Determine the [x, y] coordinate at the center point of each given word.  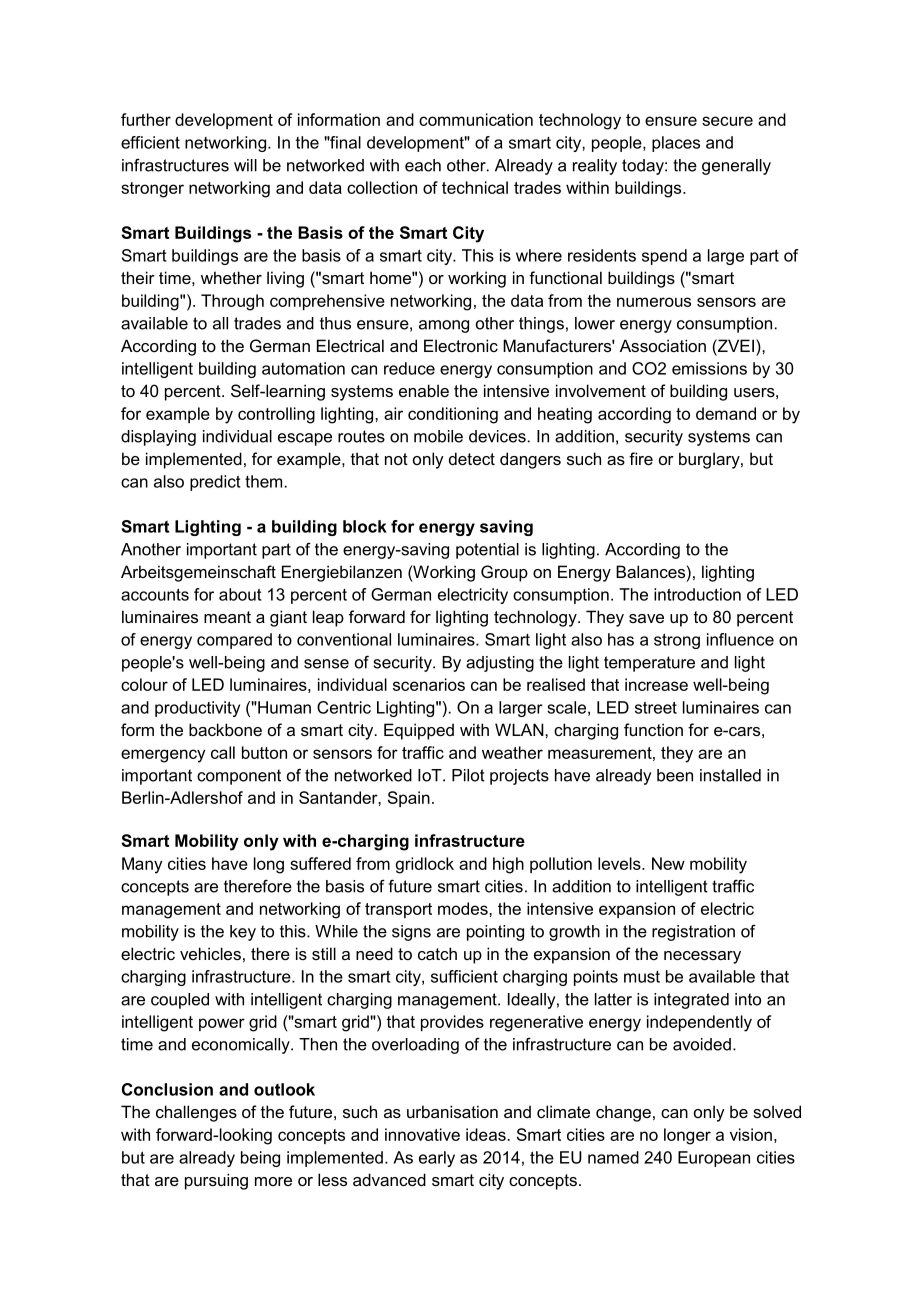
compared [234, 641]
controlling [276, 415]
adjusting [500, 664]
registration [693, 933]
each [423, 165]
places [676, 144]
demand [726, 413]
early [437, 1159]
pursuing [216, 1181]
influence [740, 639]
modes [464, 908]
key [243, 933]
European [714, 1159]
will [245, 165]
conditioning [453, 415]
